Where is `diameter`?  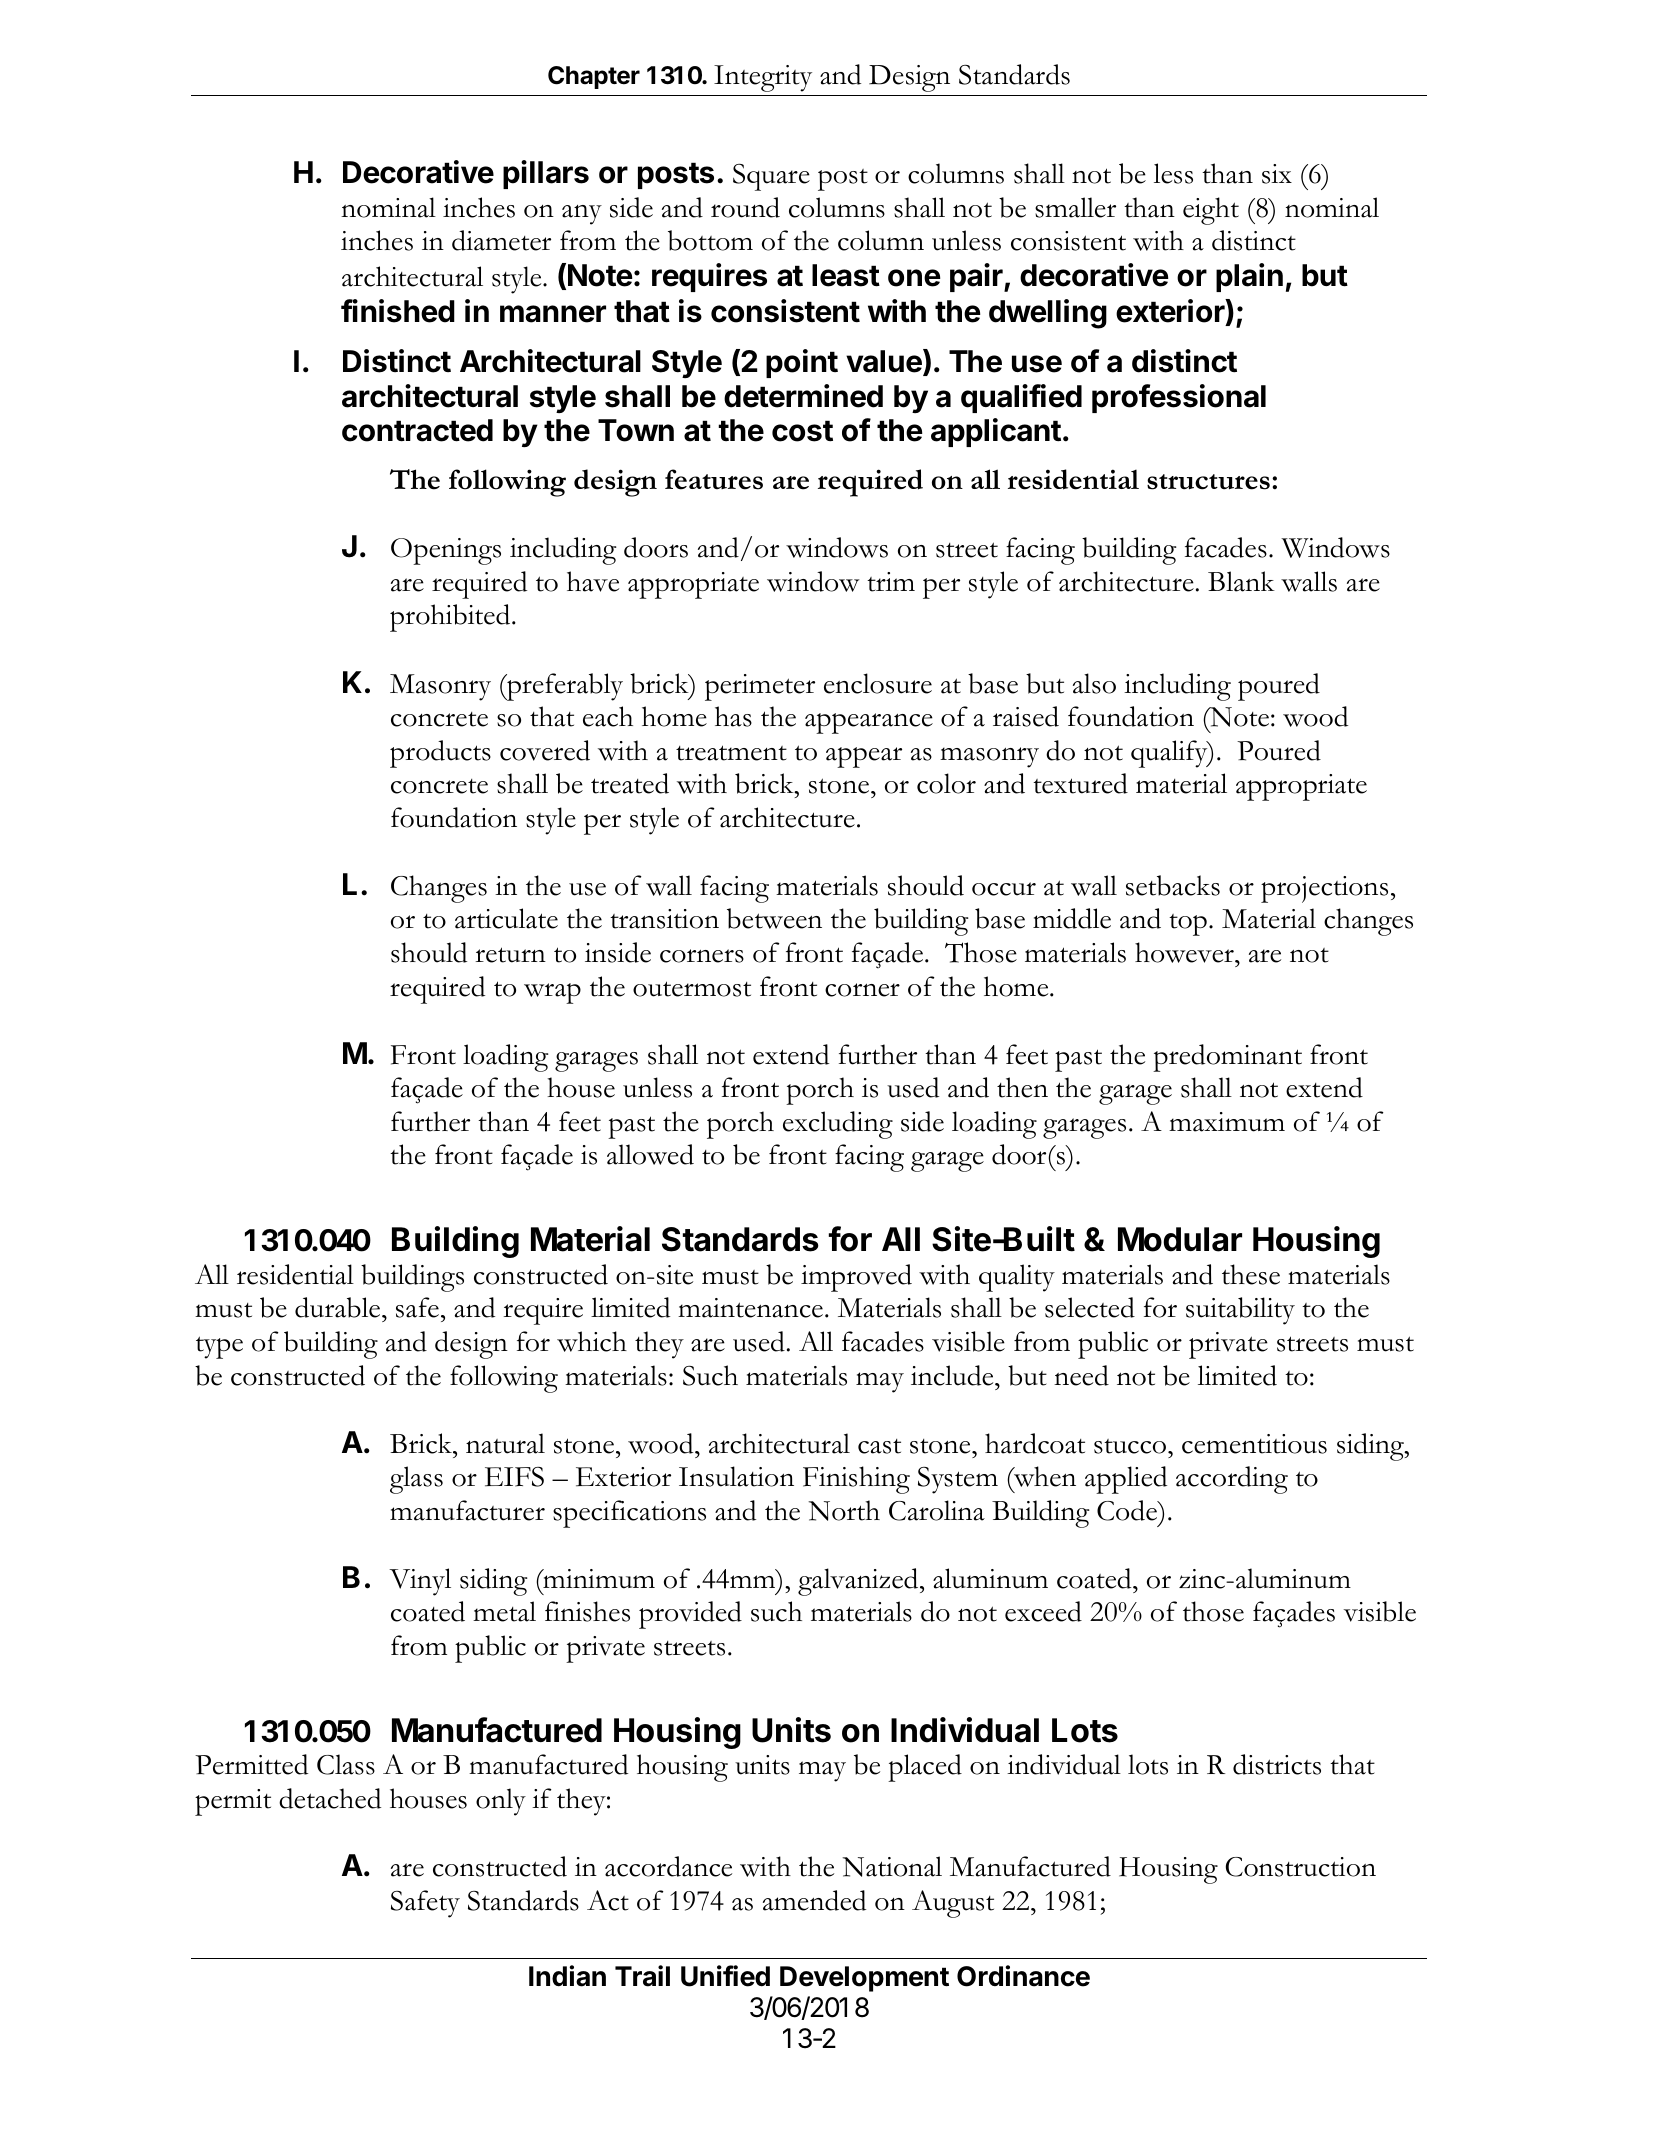 diameter is located at coordinates (501, 240).
